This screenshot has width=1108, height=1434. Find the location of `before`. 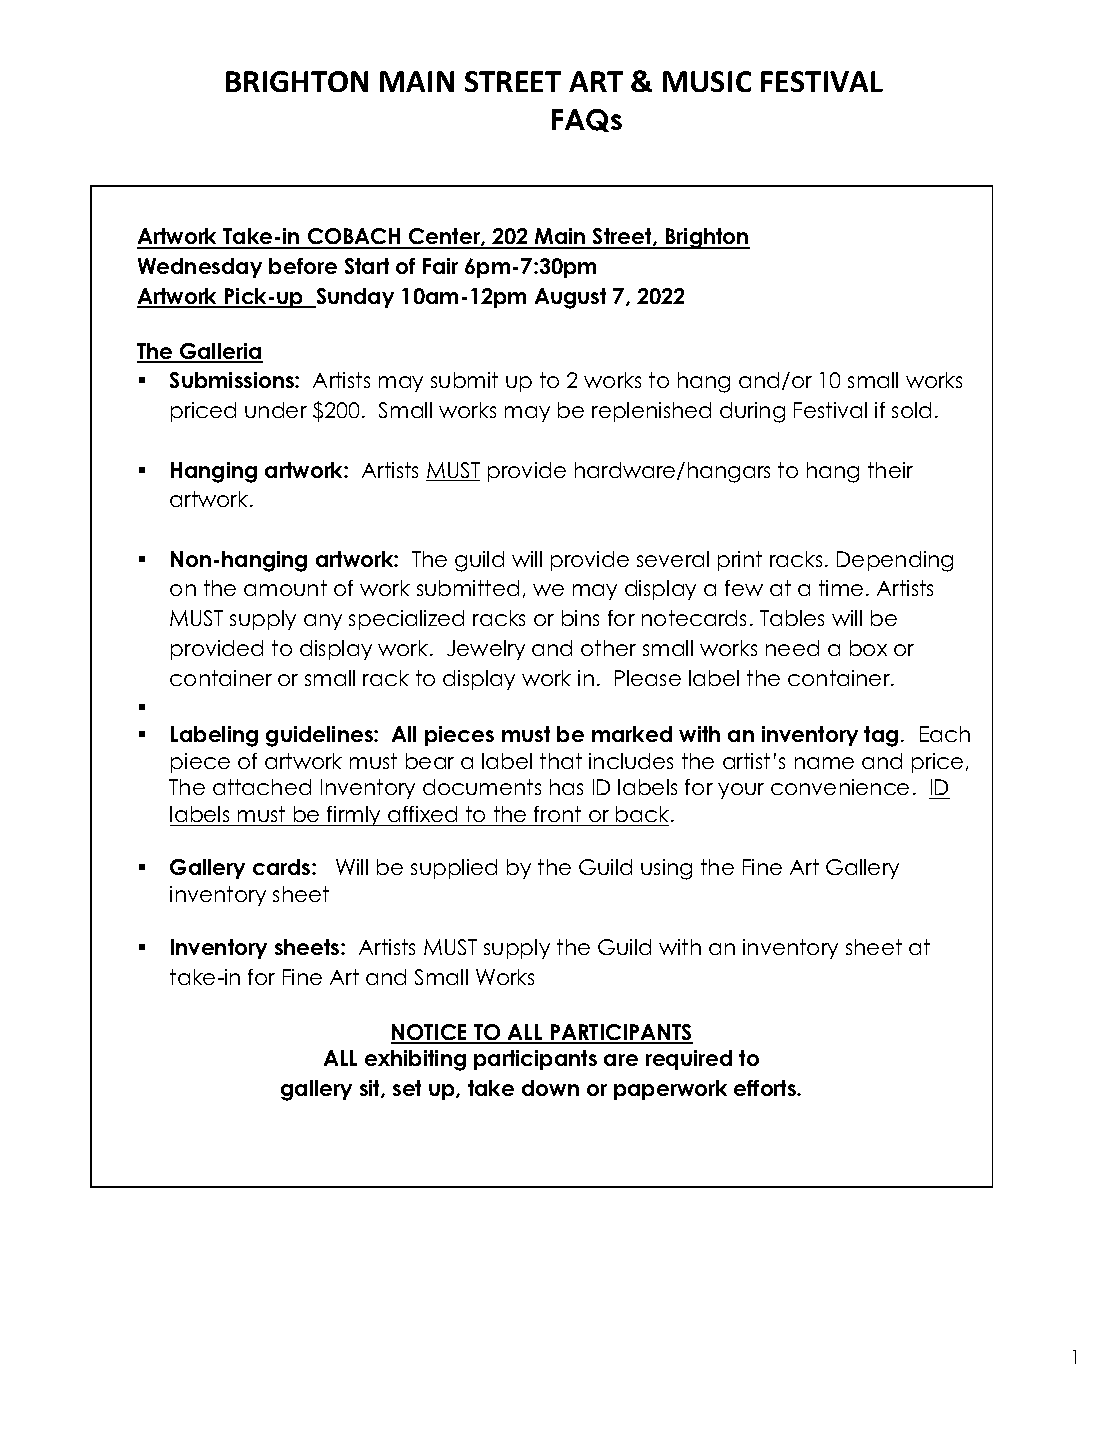

before is located at coordinates (303, 266).
